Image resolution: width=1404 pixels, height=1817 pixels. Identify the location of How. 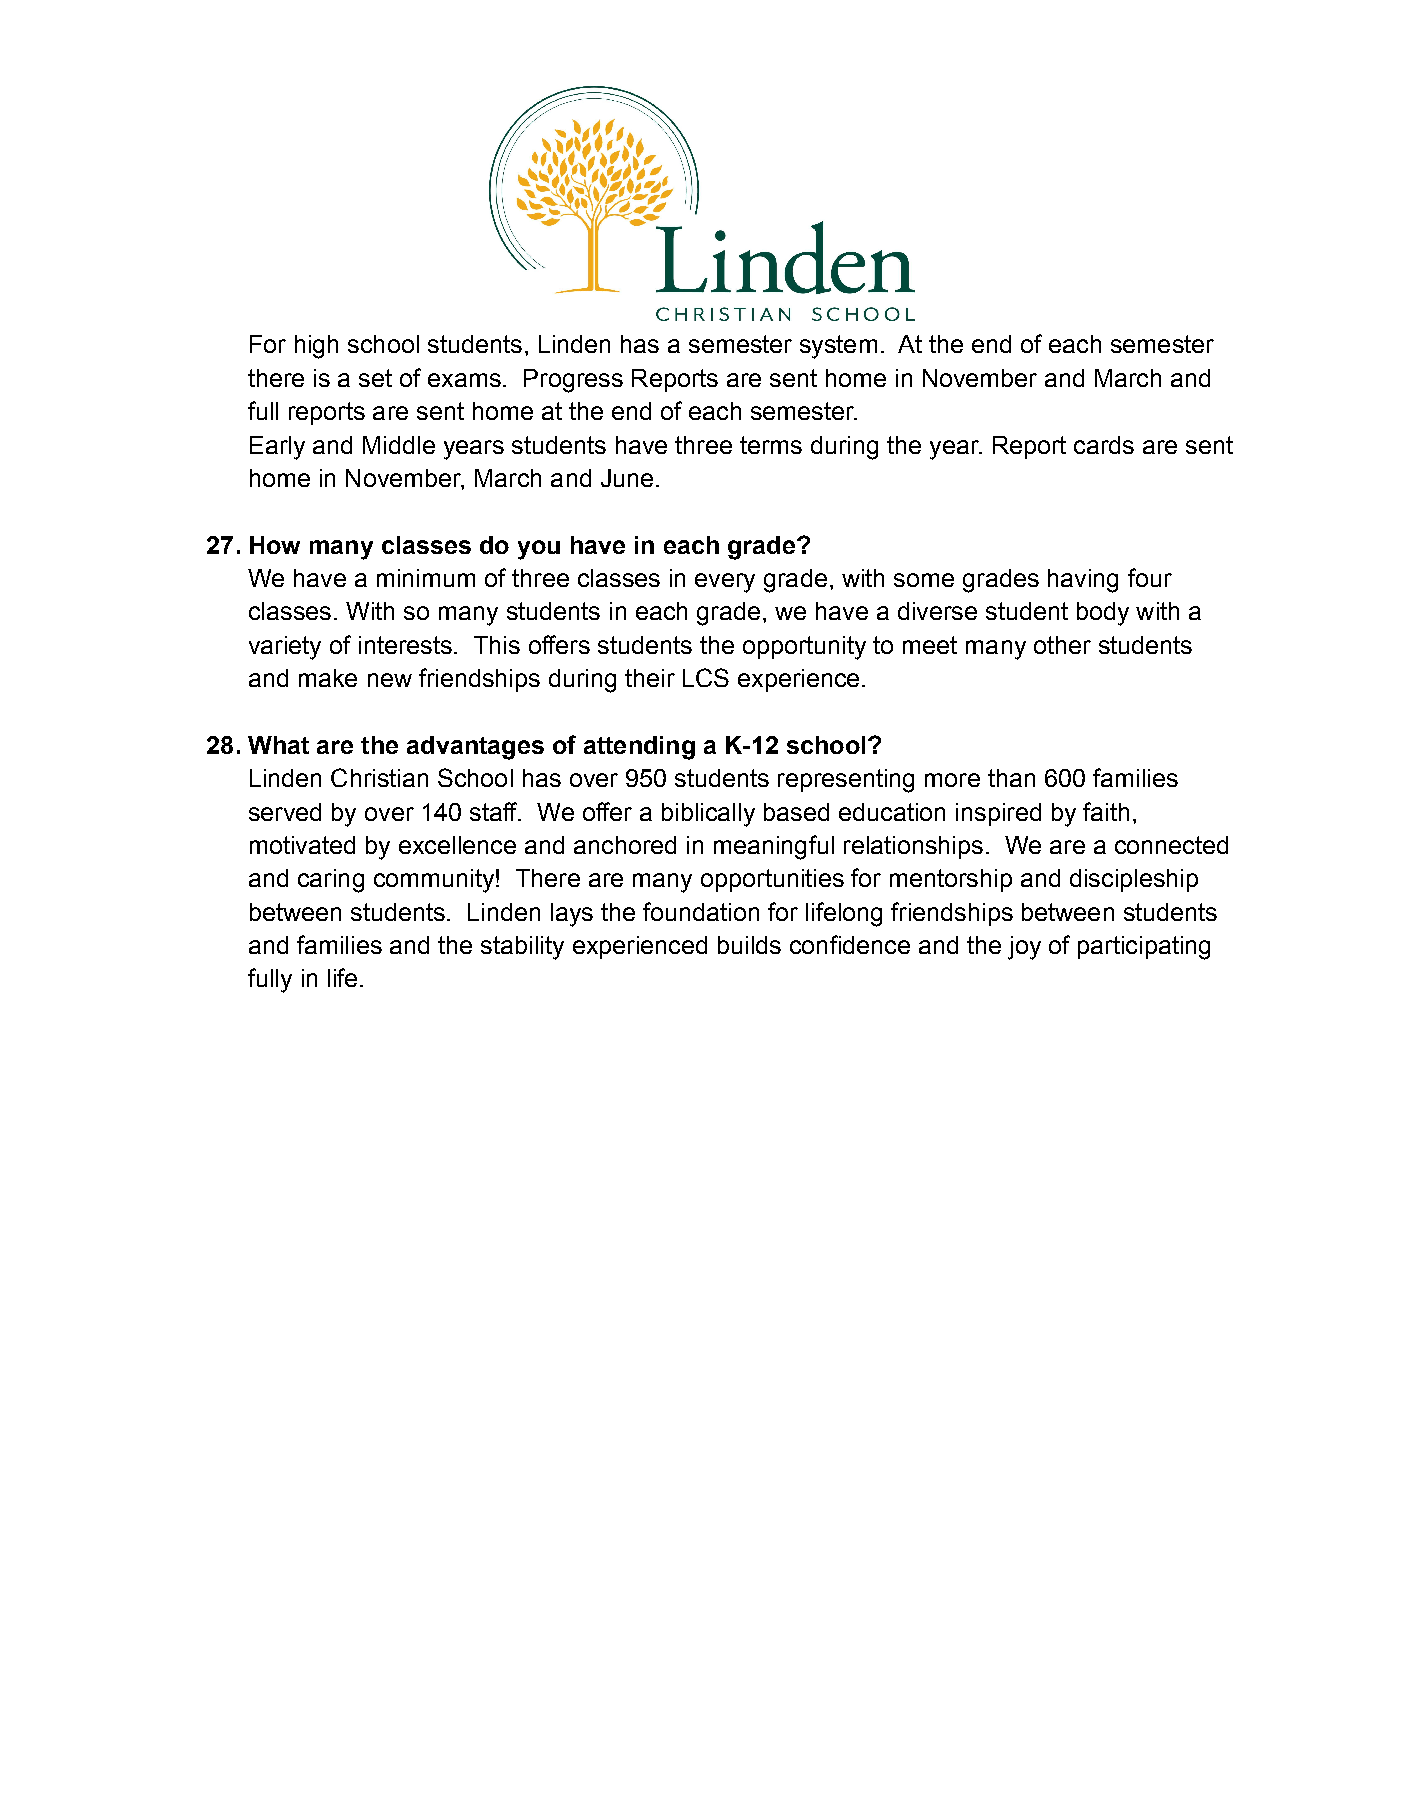
(275, 545).
